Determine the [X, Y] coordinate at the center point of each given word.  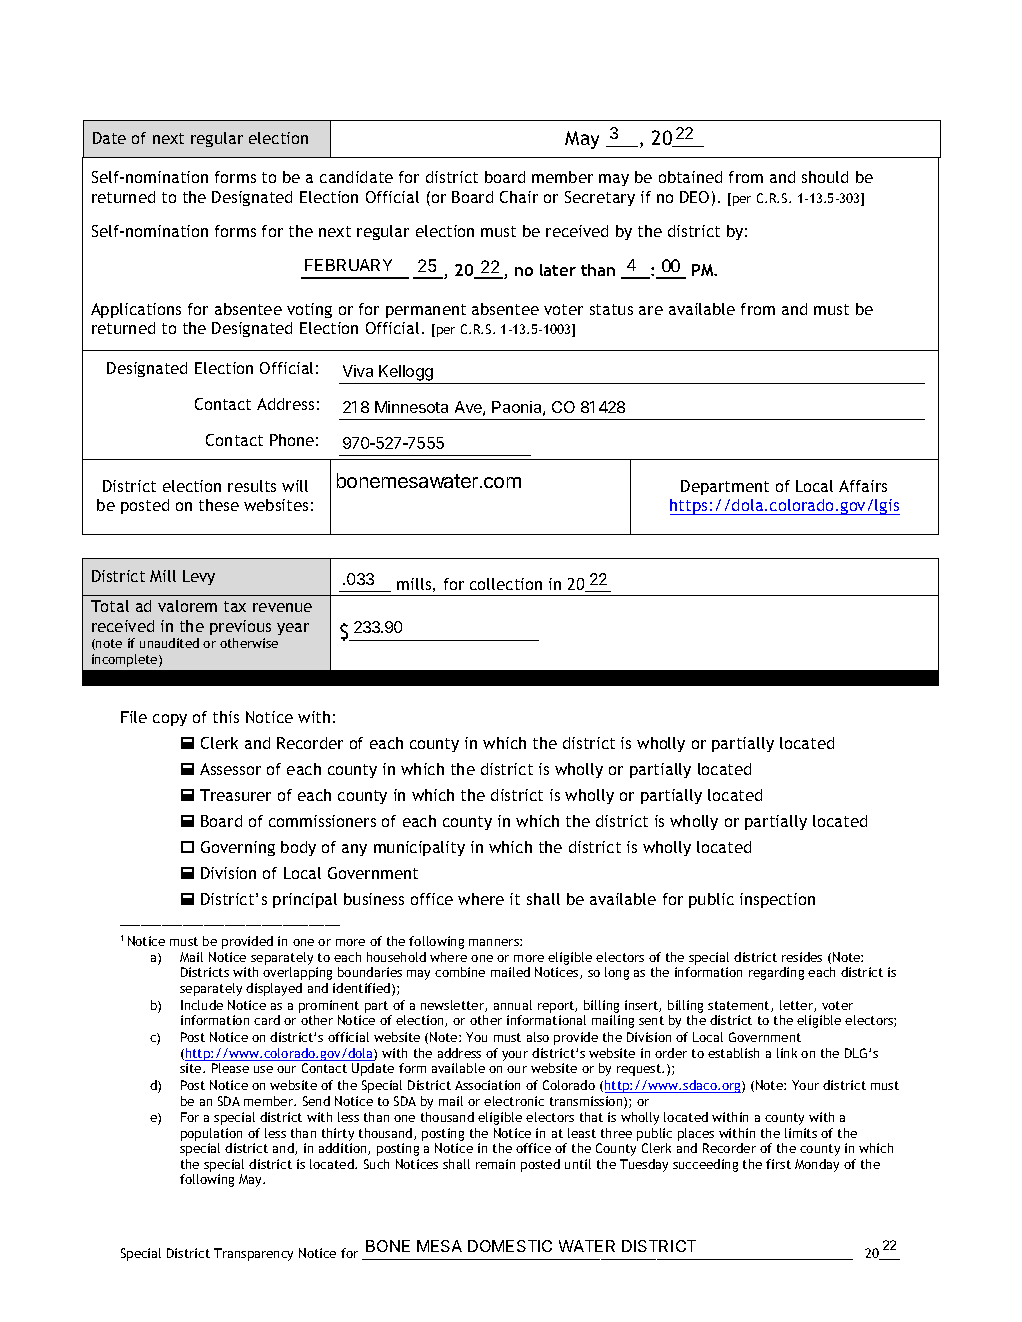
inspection [777, 900]
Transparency [253, 1254]
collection [506, 584]
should [825, 177]
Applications [136, 310]
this [226, 717]
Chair [519, 197]
